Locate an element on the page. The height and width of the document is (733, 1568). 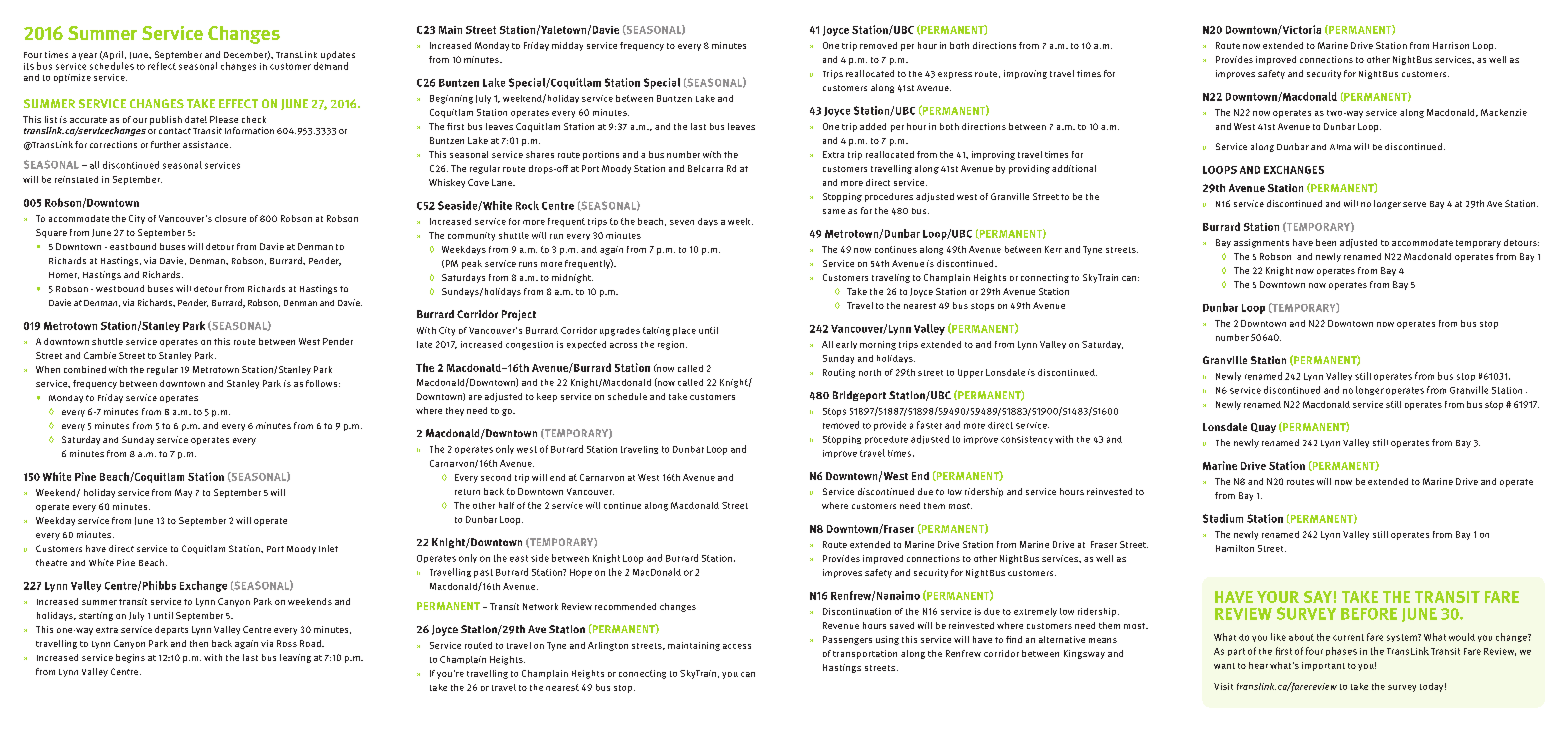
Routing is located at coordinates (839, 373).
